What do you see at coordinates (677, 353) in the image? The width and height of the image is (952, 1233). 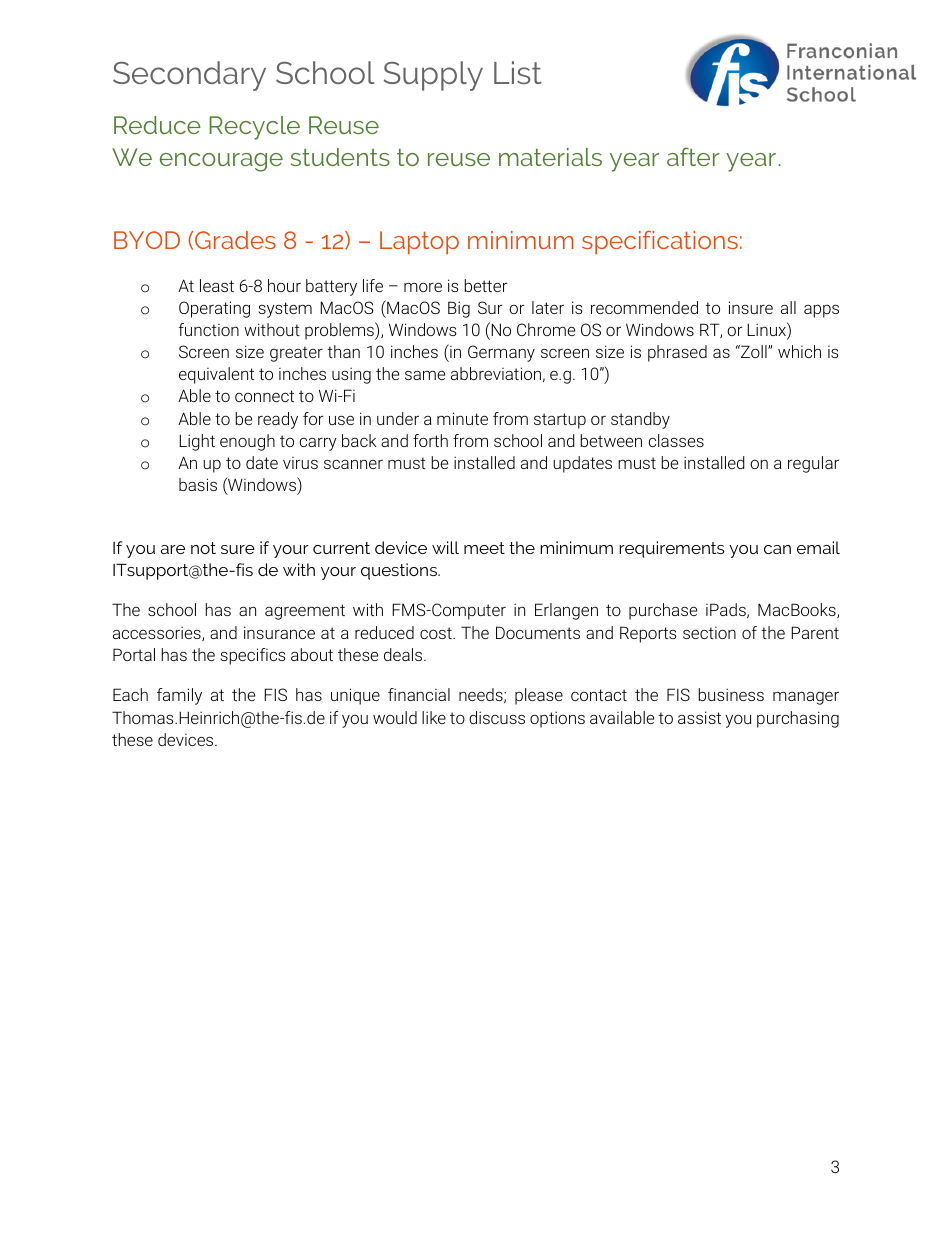 I see `phrased` at bounding box center [677, 353].
